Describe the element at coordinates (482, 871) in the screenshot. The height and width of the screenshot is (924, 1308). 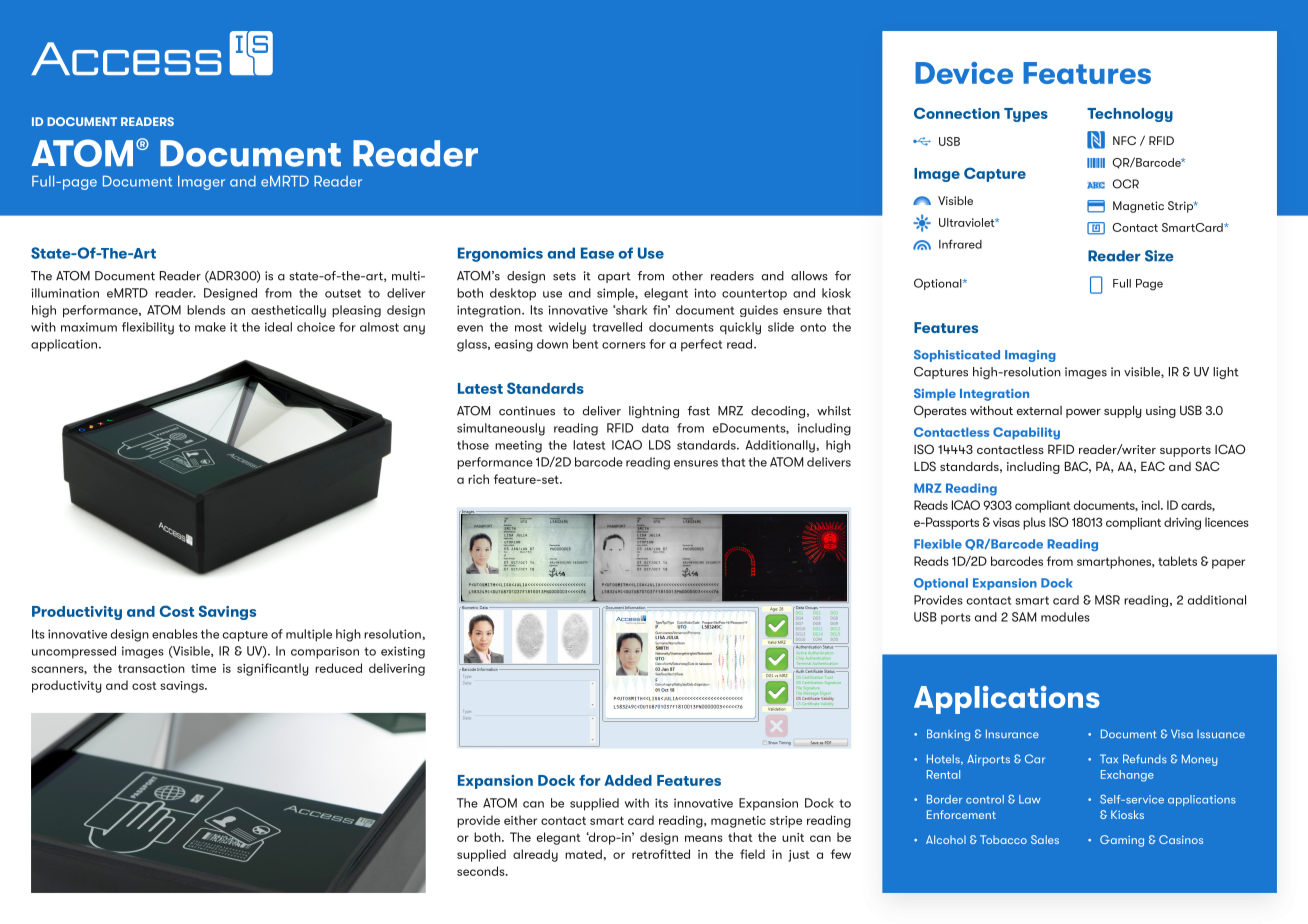
I see `seconds` at that location.
